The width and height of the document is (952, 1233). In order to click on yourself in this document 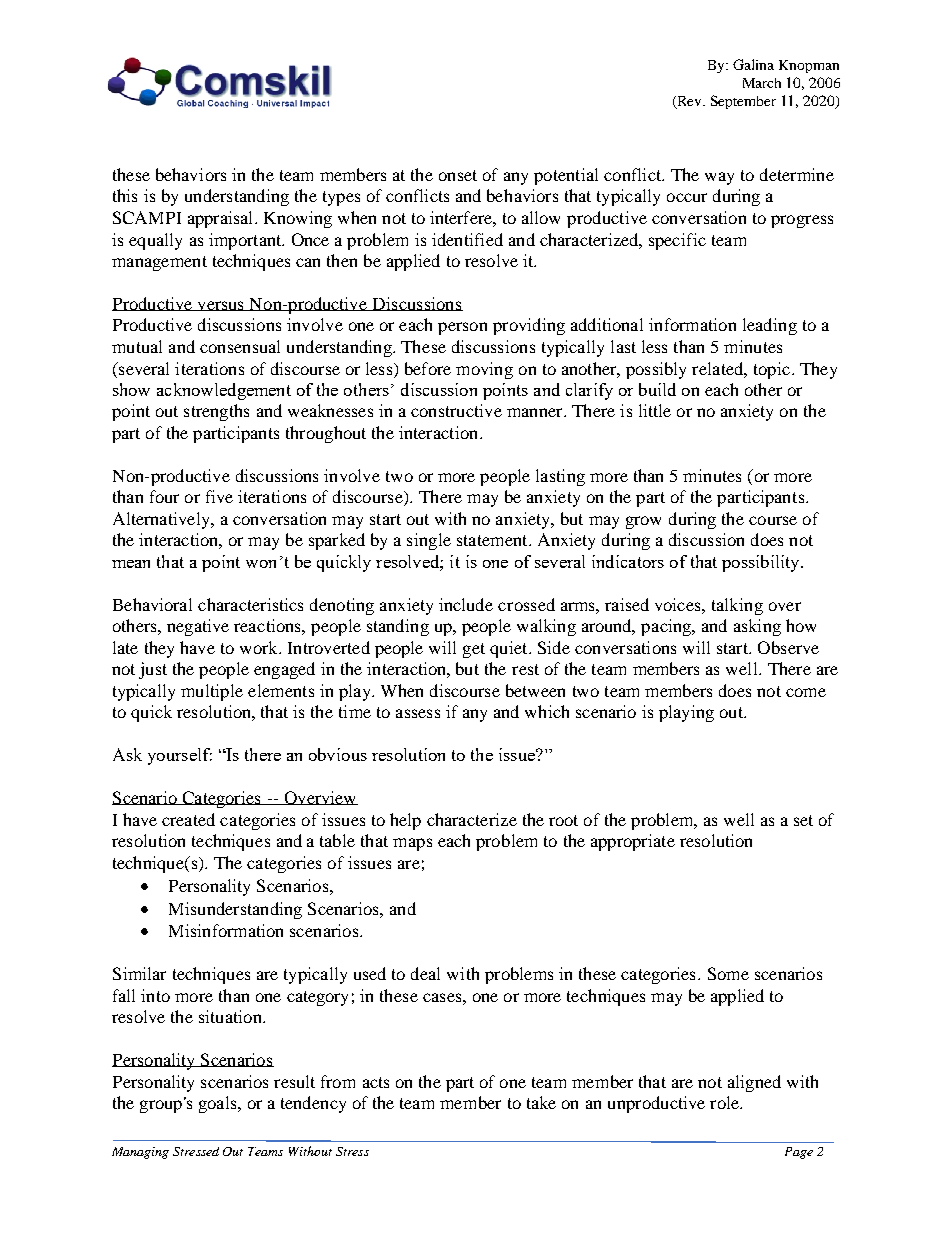, I will do `click(180, 756)`.
